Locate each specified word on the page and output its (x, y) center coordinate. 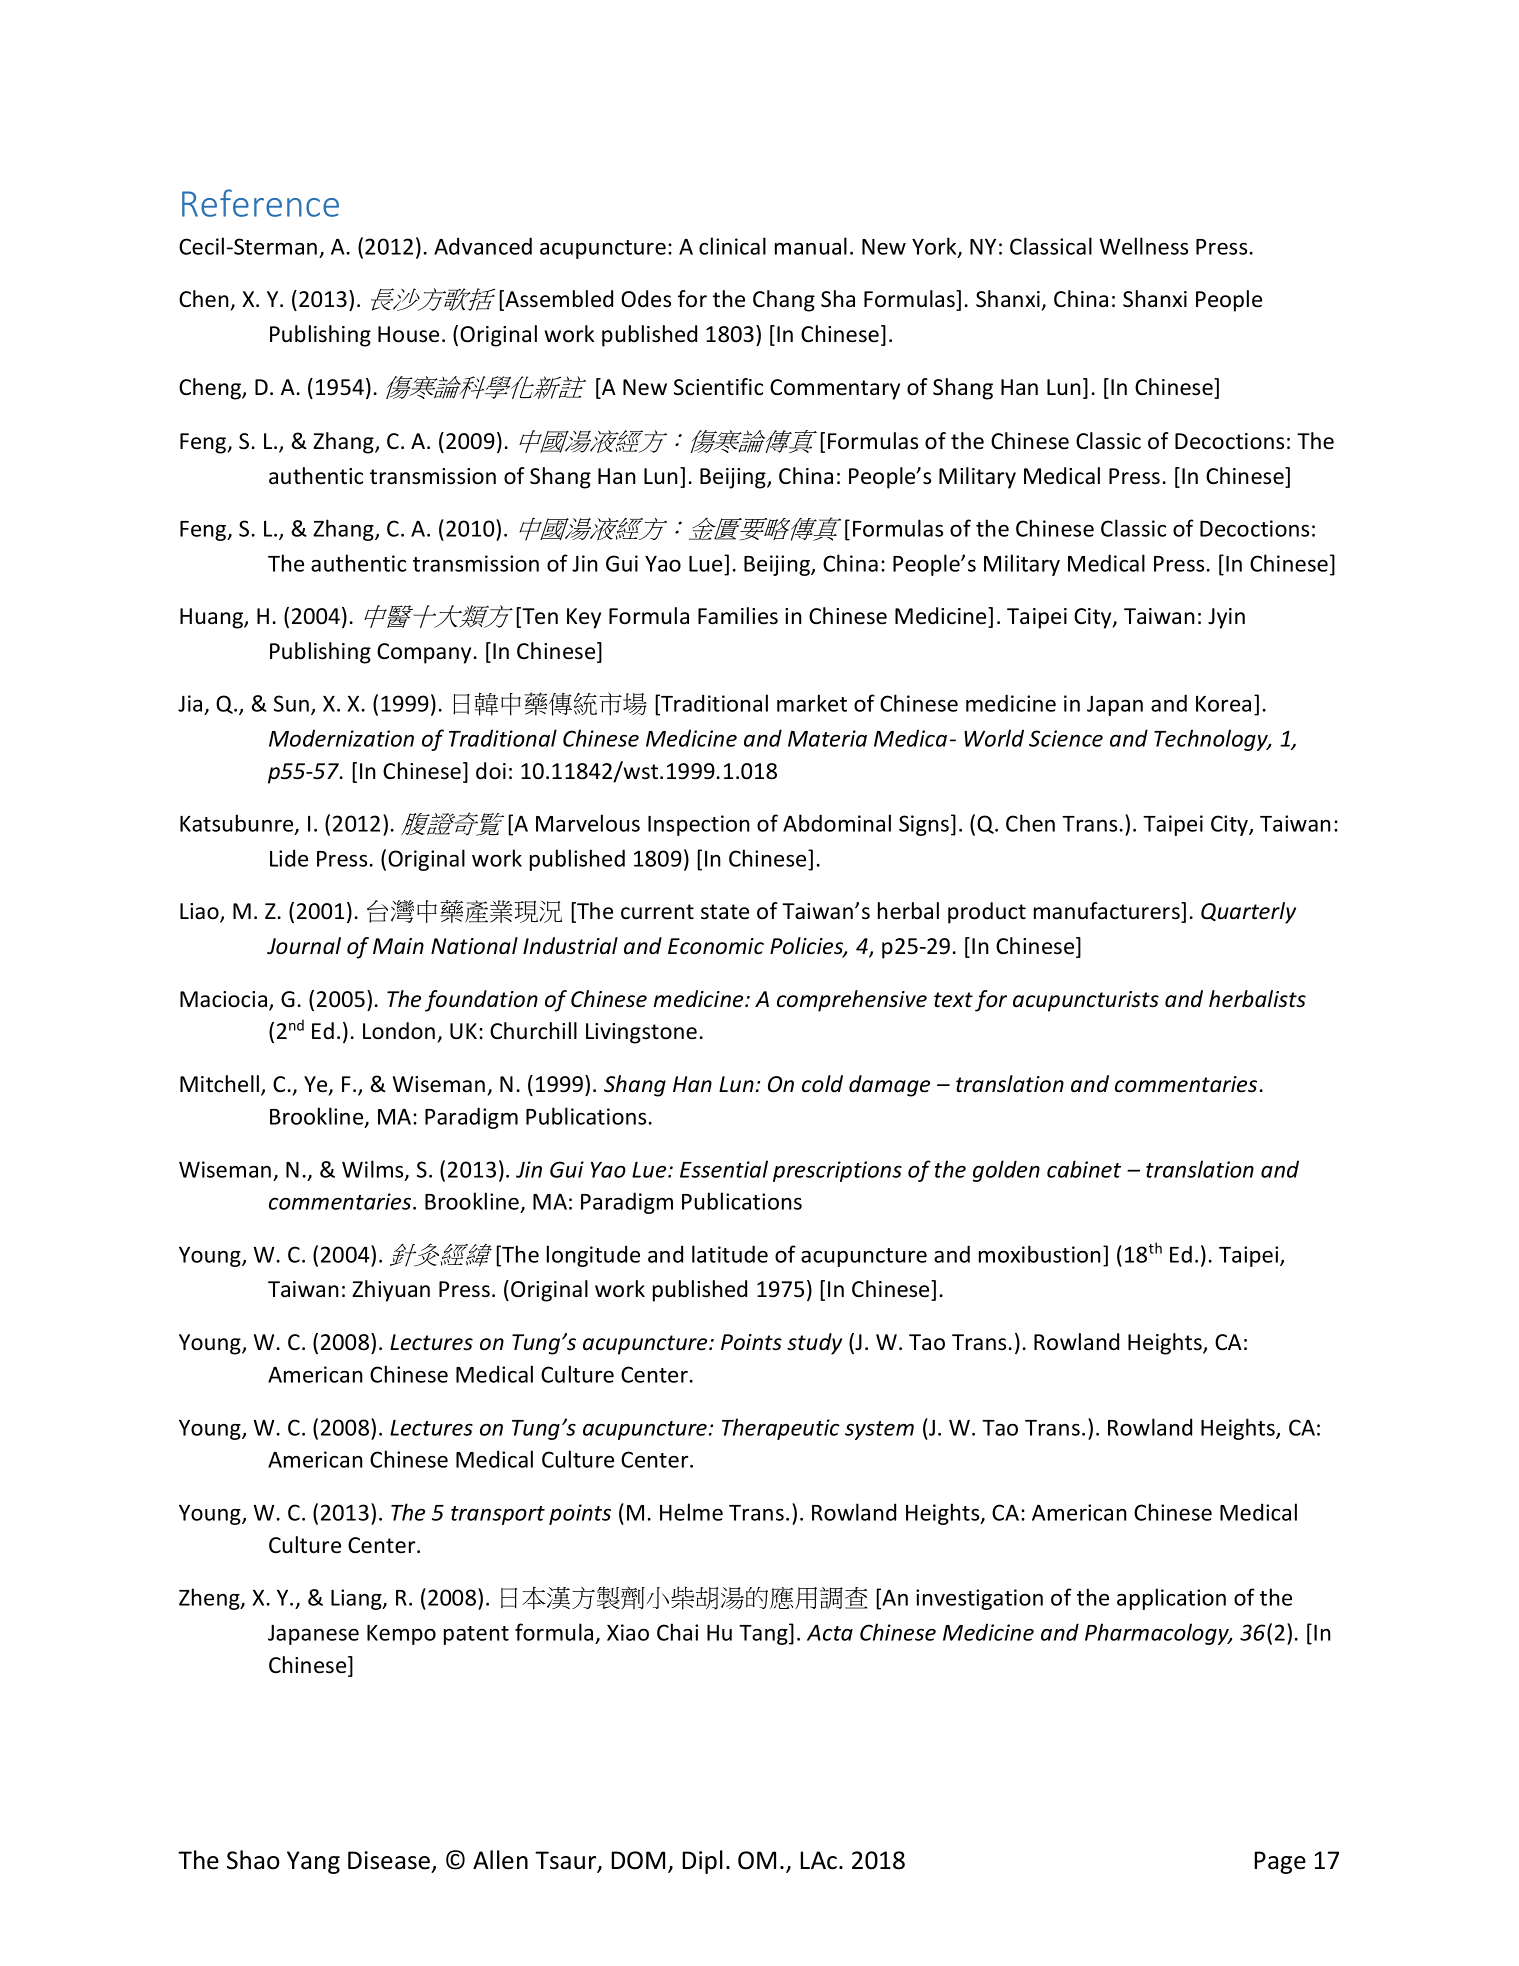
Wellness (1144, 246)
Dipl (702, 1862)
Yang (313, 1862)
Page (1280, 1862)
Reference (260, 203)
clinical (732, 246)
